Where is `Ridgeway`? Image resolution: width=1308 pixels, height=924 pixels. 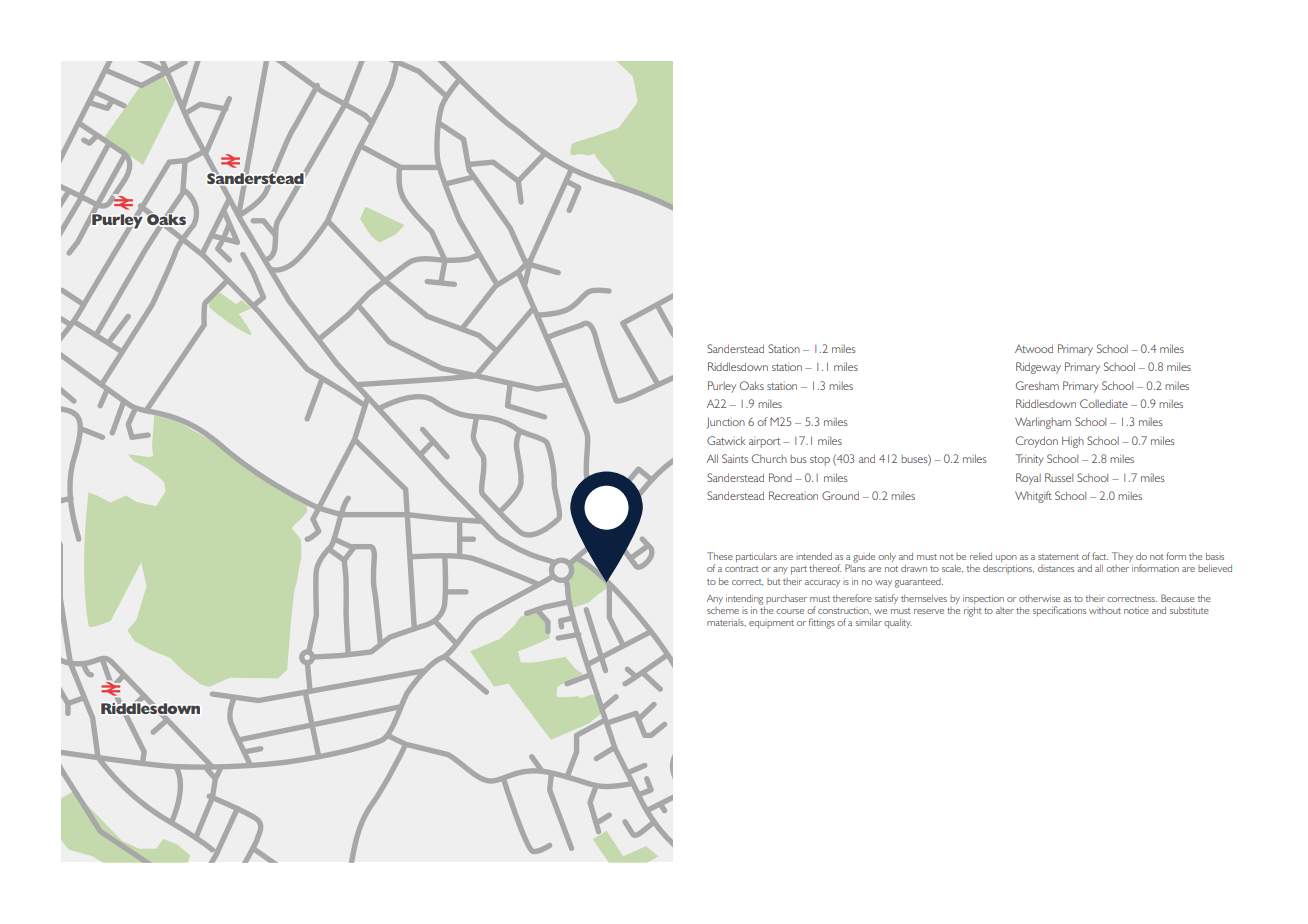 Ridgeway is located at coordinates (1038, 368).
